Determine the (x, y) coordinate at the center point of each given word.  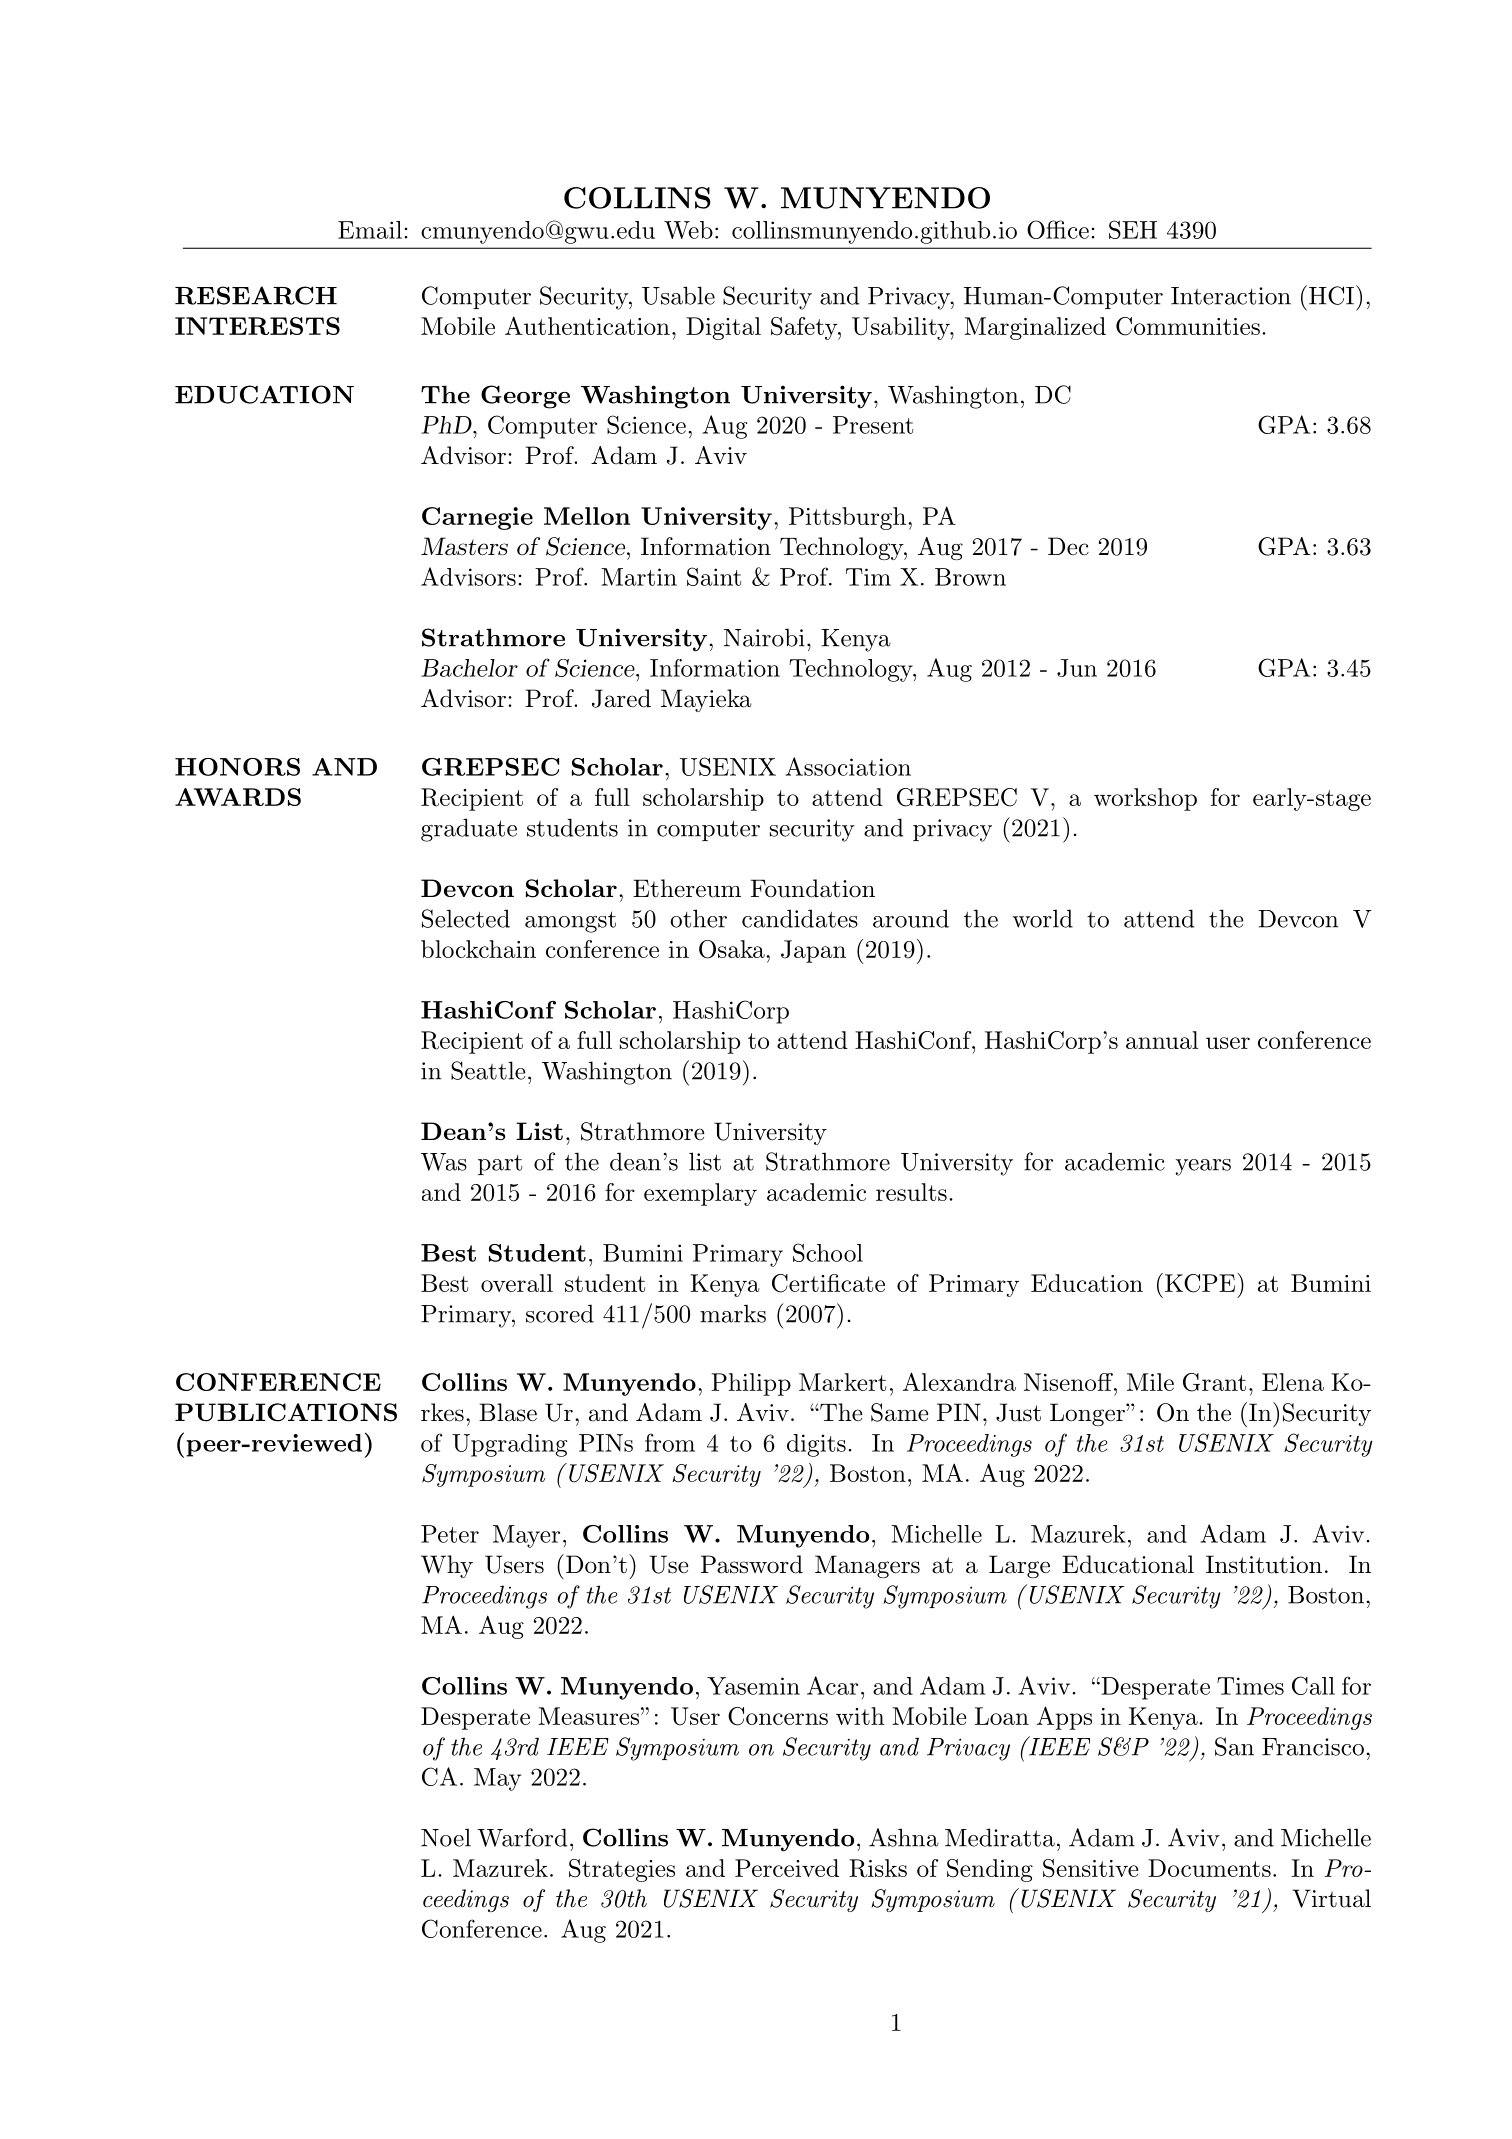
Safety (805, 328)
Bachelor (469, 668)
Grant (1214, 1382)
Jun (1077, 668)
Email (370, 230)
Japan (813, 951)
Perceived (787, 1868)
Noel (446, 1837)
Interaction (1231, 296)
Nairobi (764, 637)
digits (816, 1445)
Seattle (488, 1070)
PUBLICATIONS (286, 1412)
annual (1162, 1040)
